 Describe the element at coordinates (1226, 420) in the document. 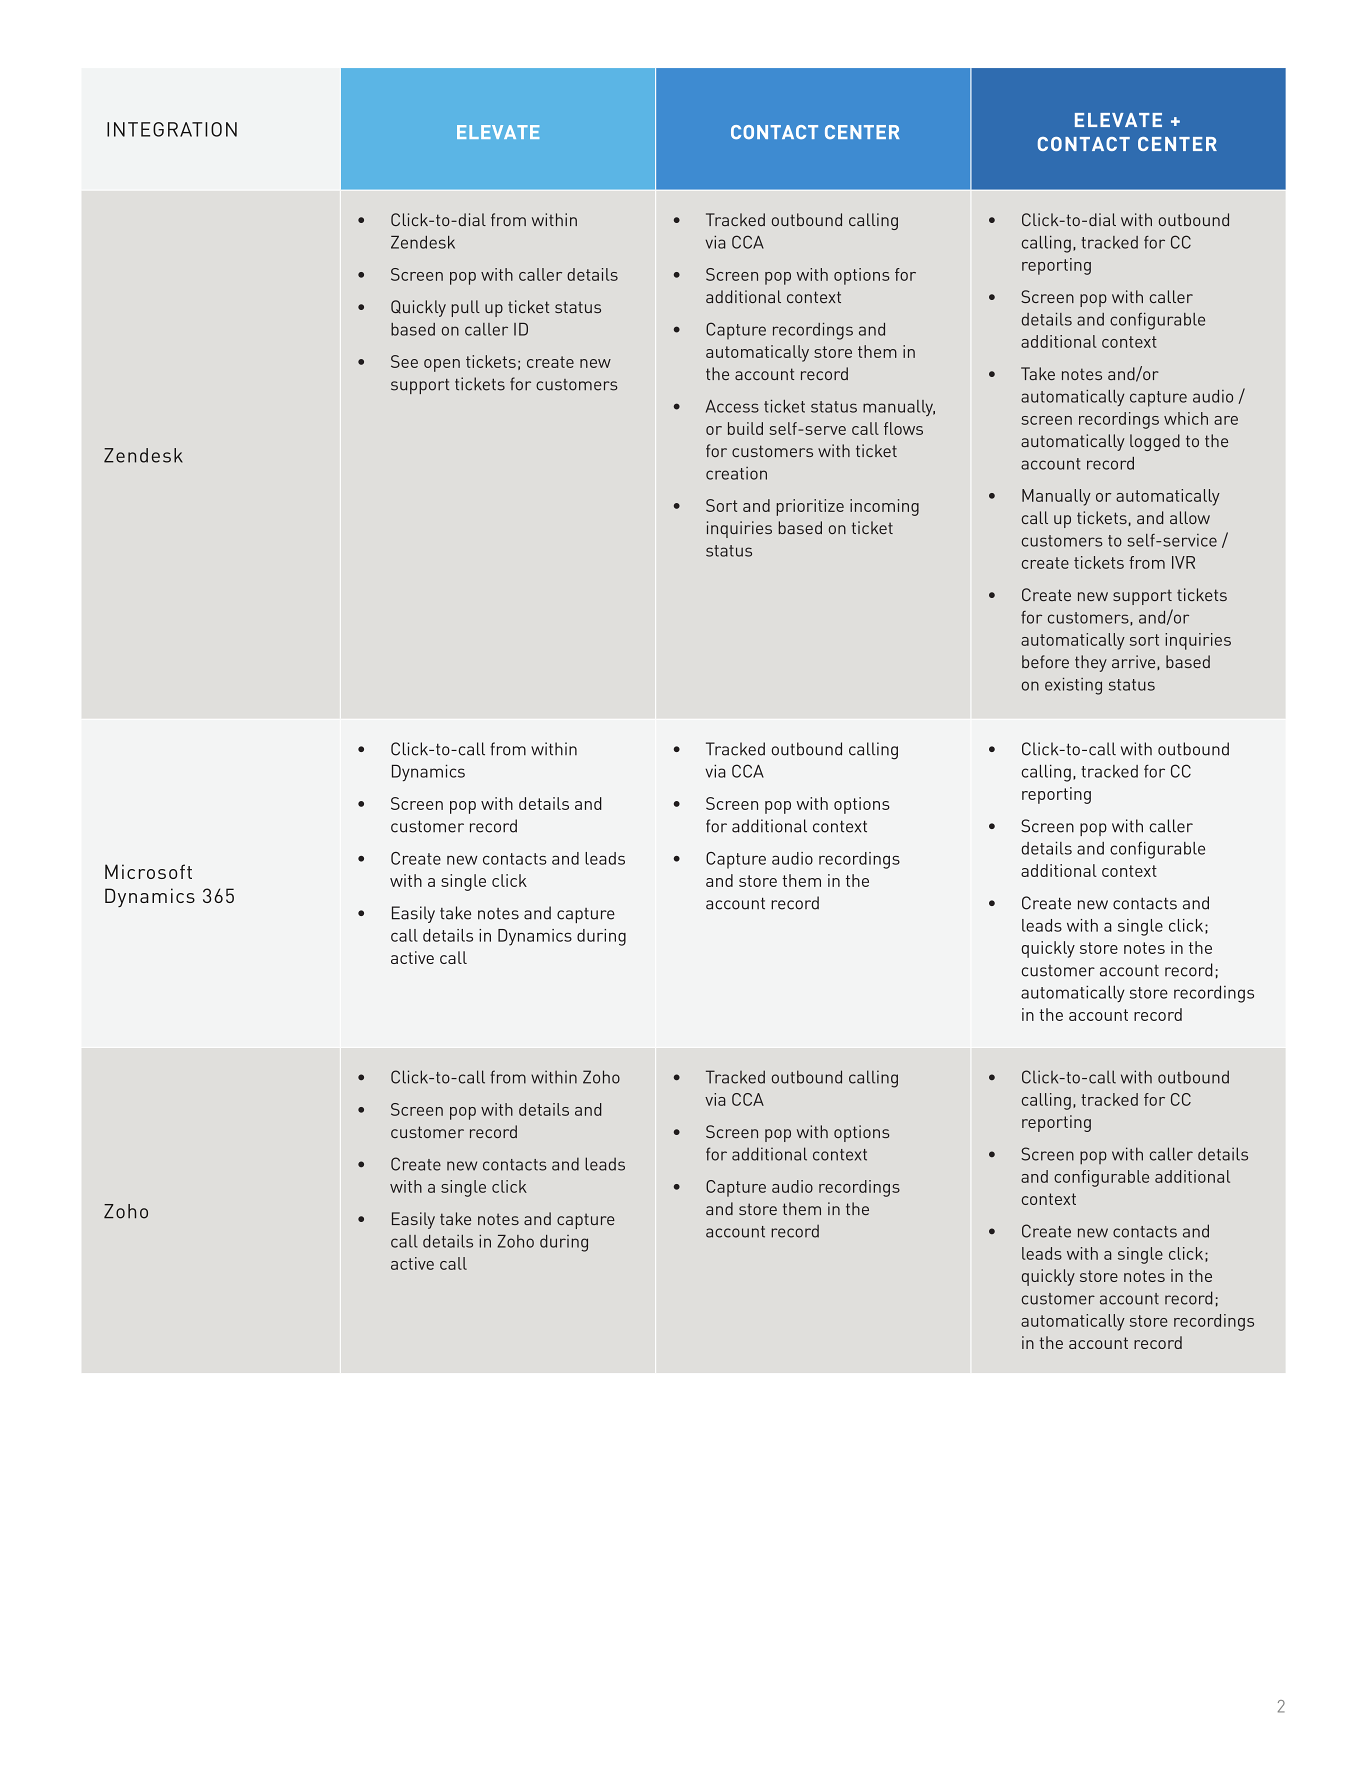

I see `are` at that location.
